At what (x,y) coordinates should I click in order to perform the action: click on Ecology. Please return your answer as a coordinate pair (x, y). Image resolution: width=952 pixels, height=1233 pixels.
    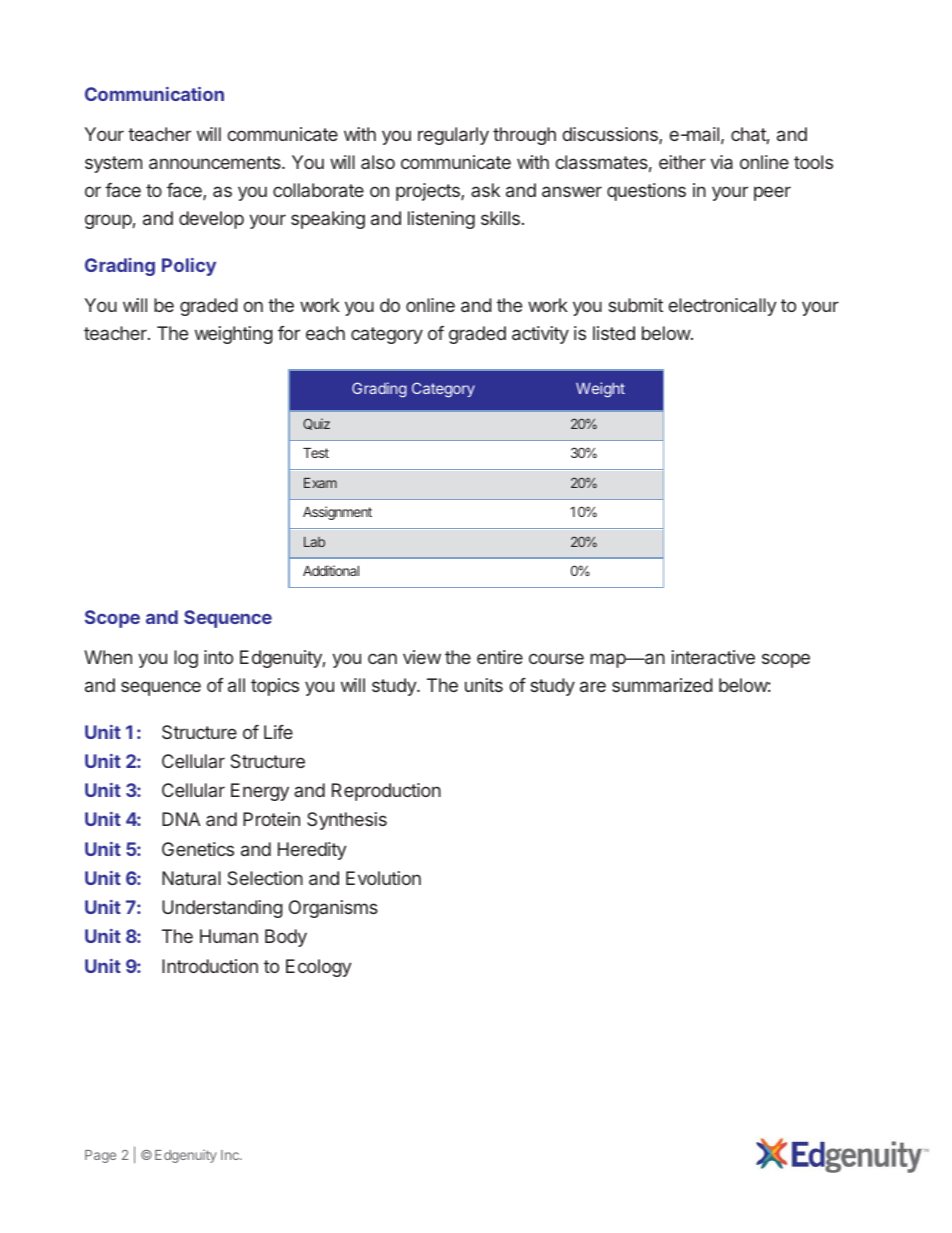
    Looking at the image, I should click on (319, 968).
